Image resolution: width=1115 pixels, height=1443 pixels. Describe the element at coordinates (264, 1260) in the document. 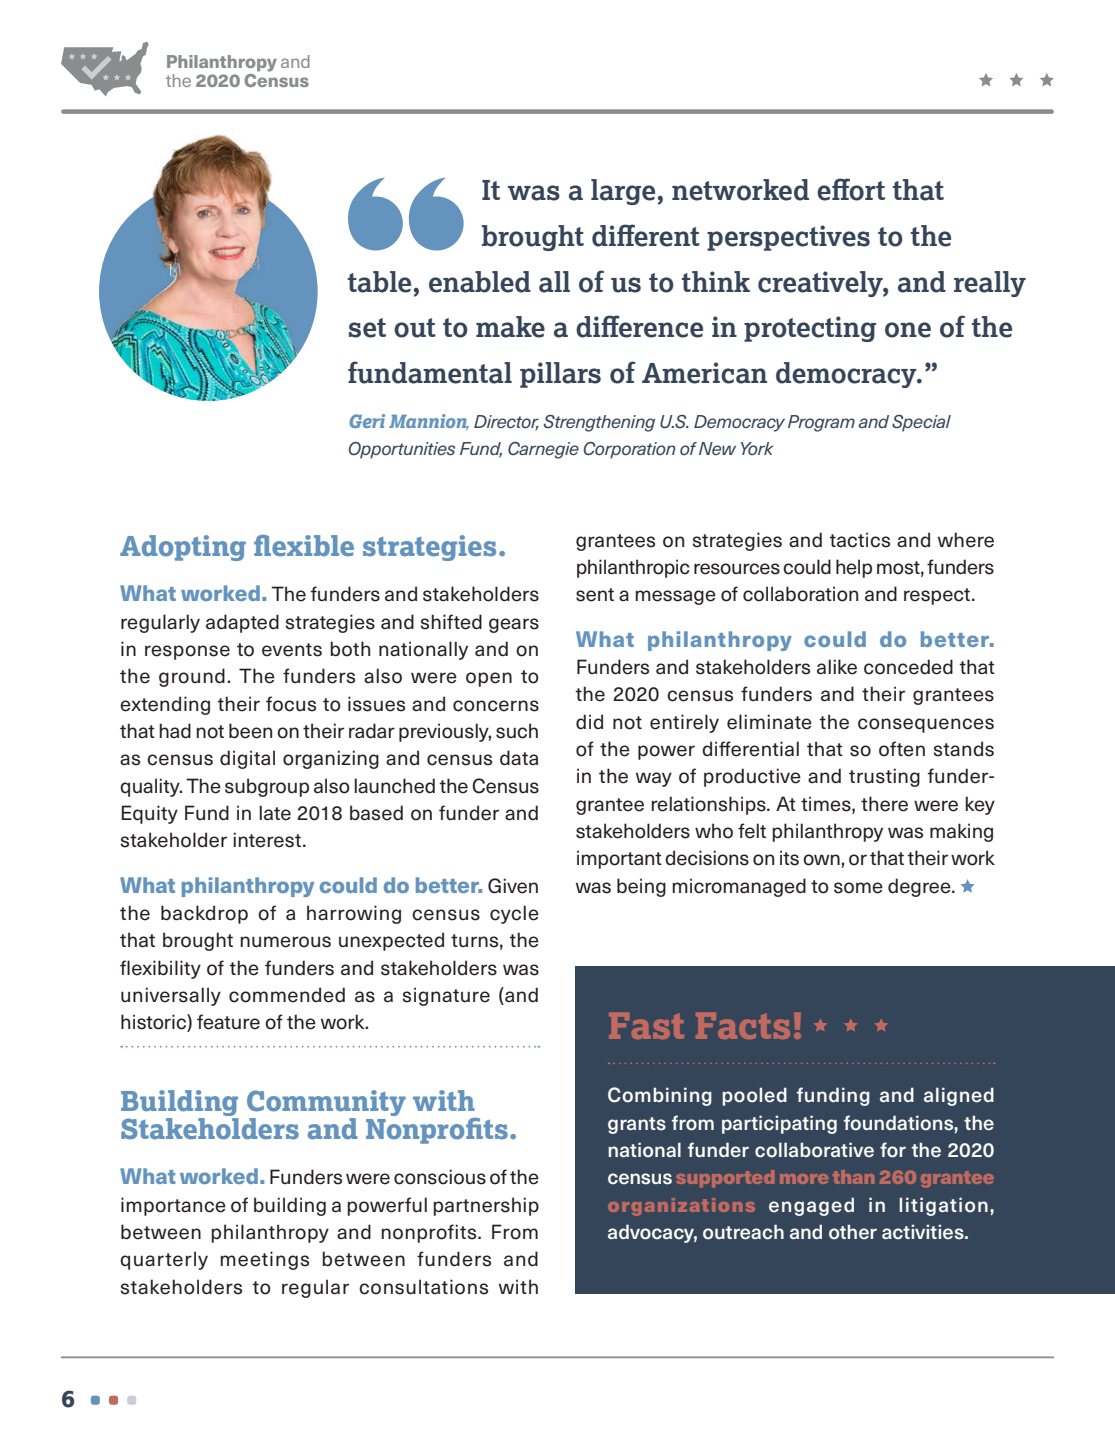

I see `meetings` at that location.
